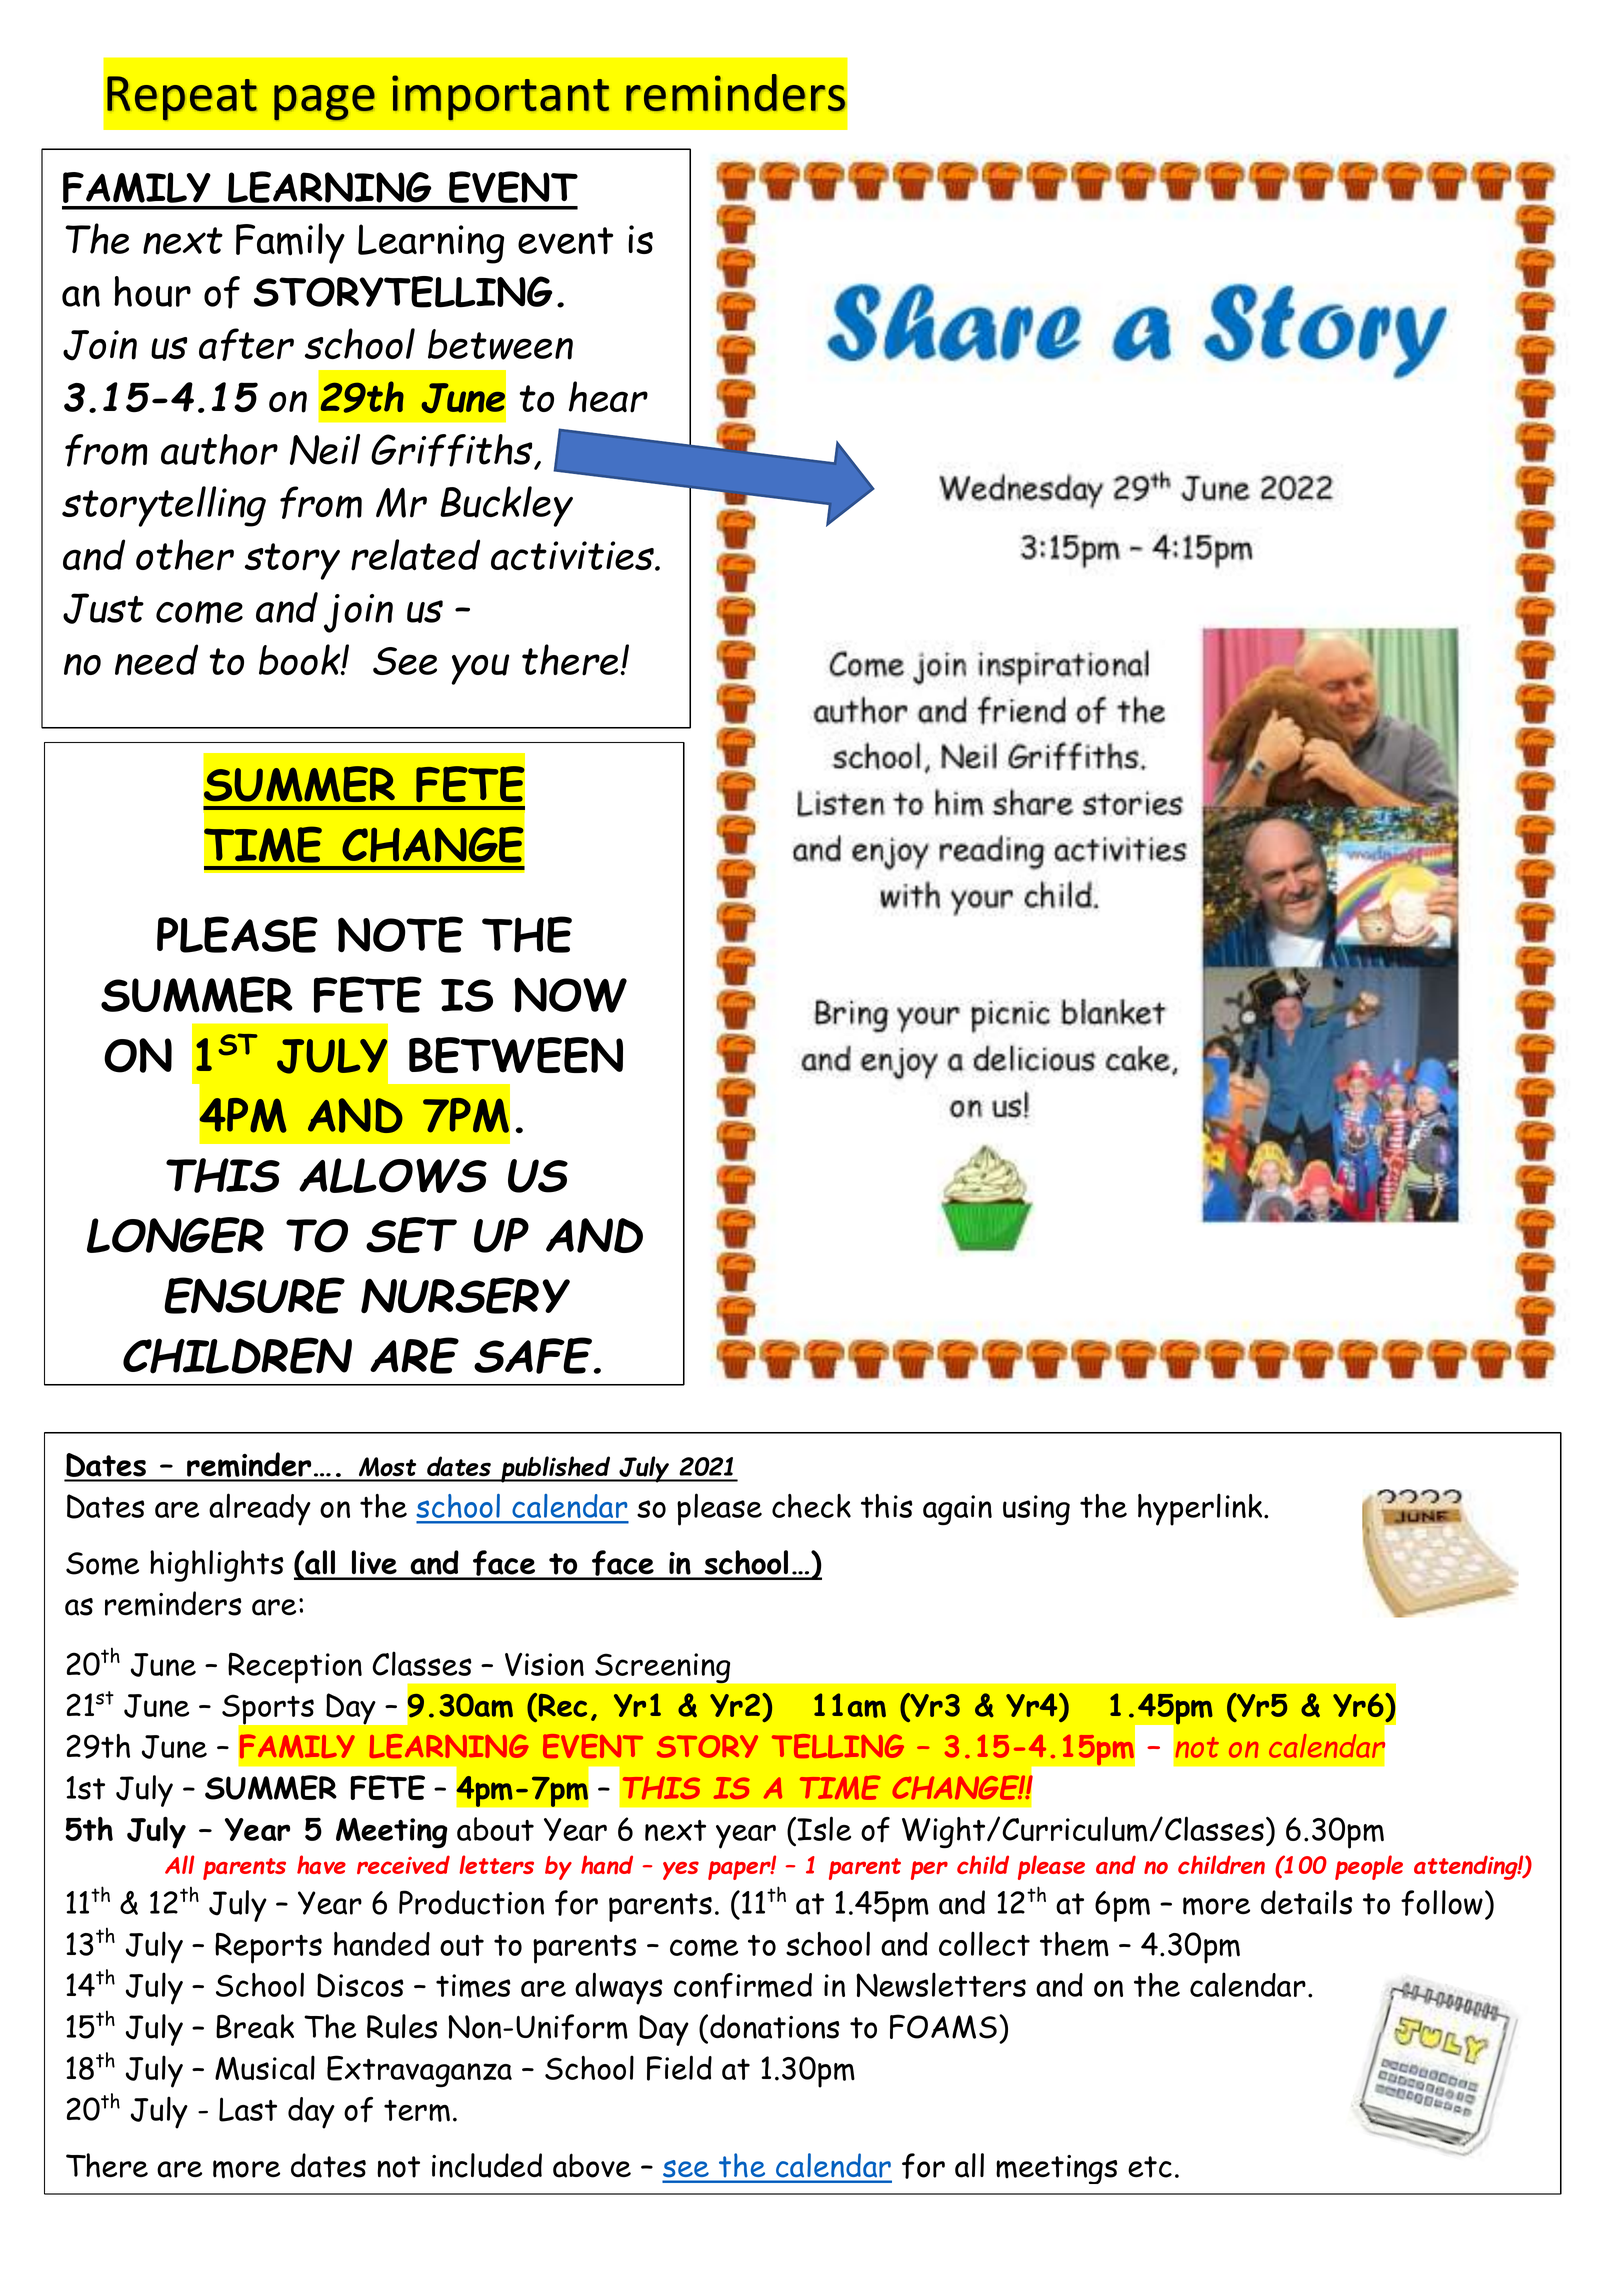  What do you see at coordinates (1201, 1509) in the page?
I see `hyperlink` at bounding box center [1201, 1509].
